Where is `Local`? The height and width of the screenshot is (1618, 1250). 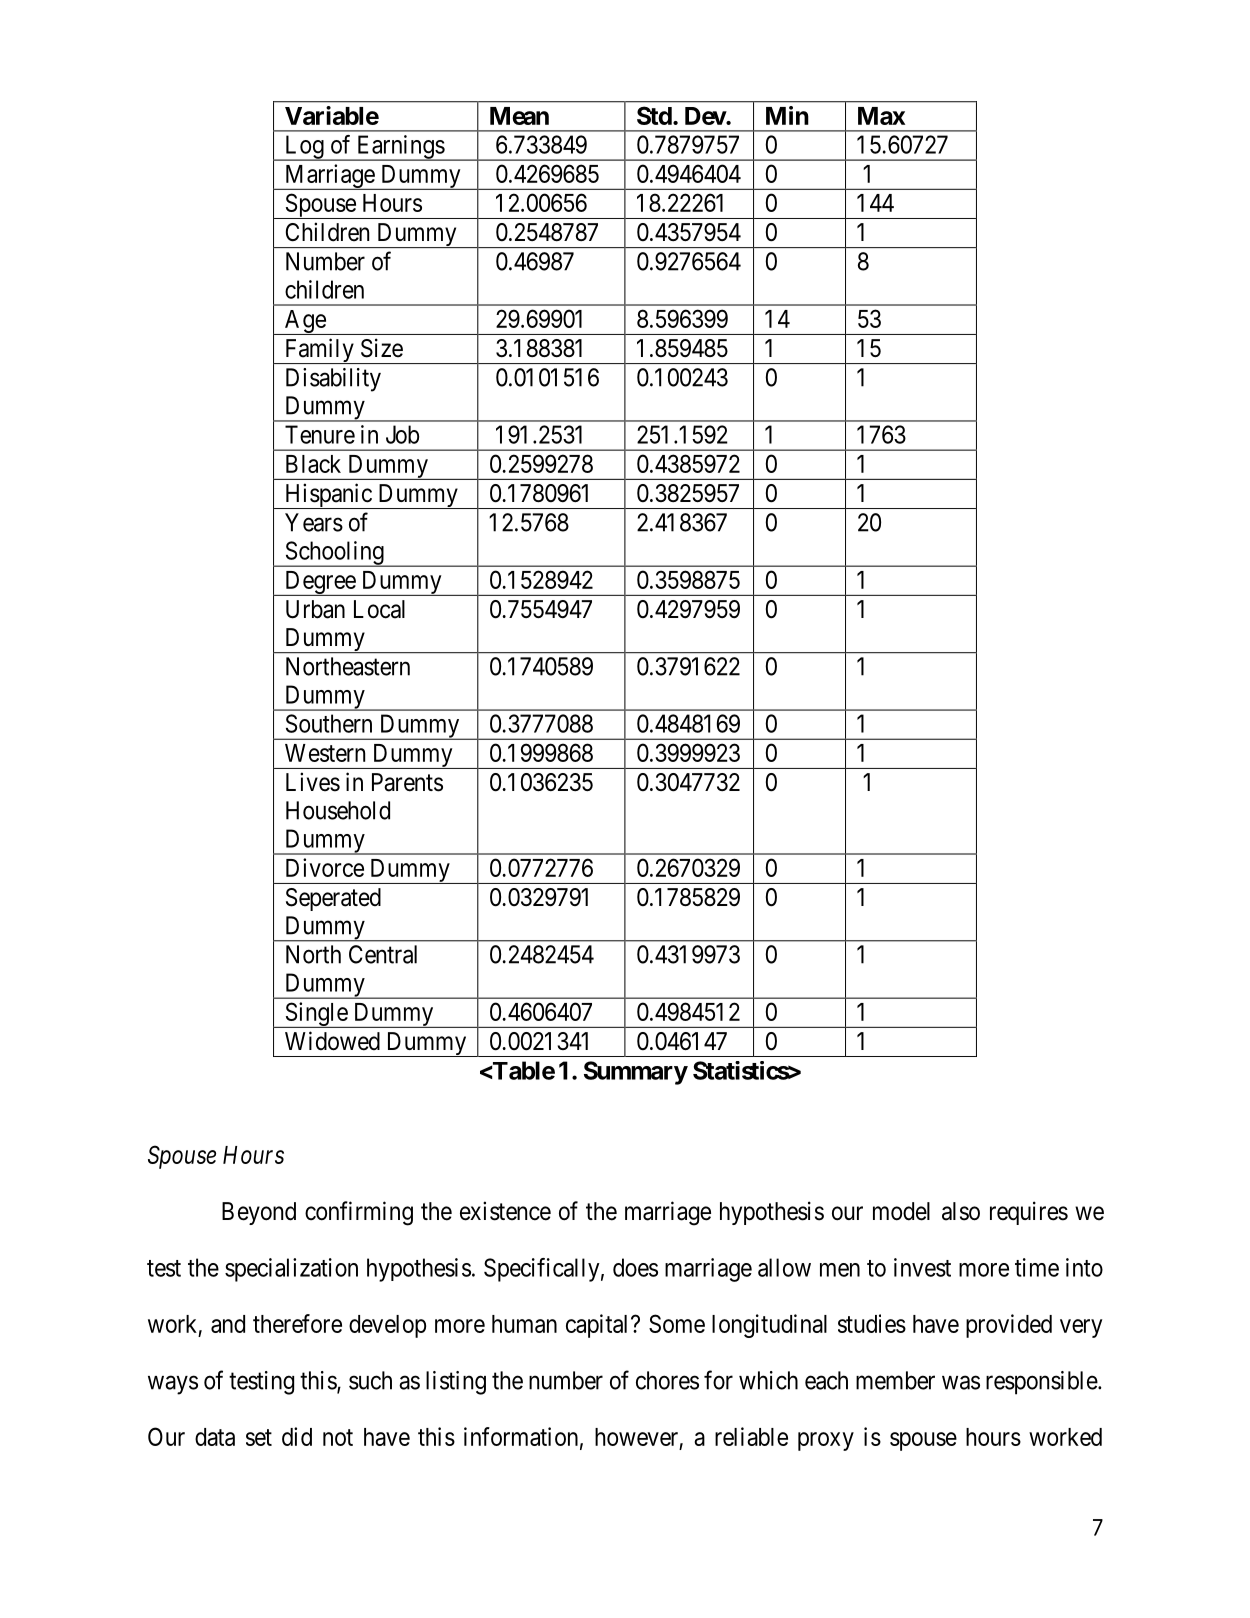 Local is located at coordinates (379, 609).
